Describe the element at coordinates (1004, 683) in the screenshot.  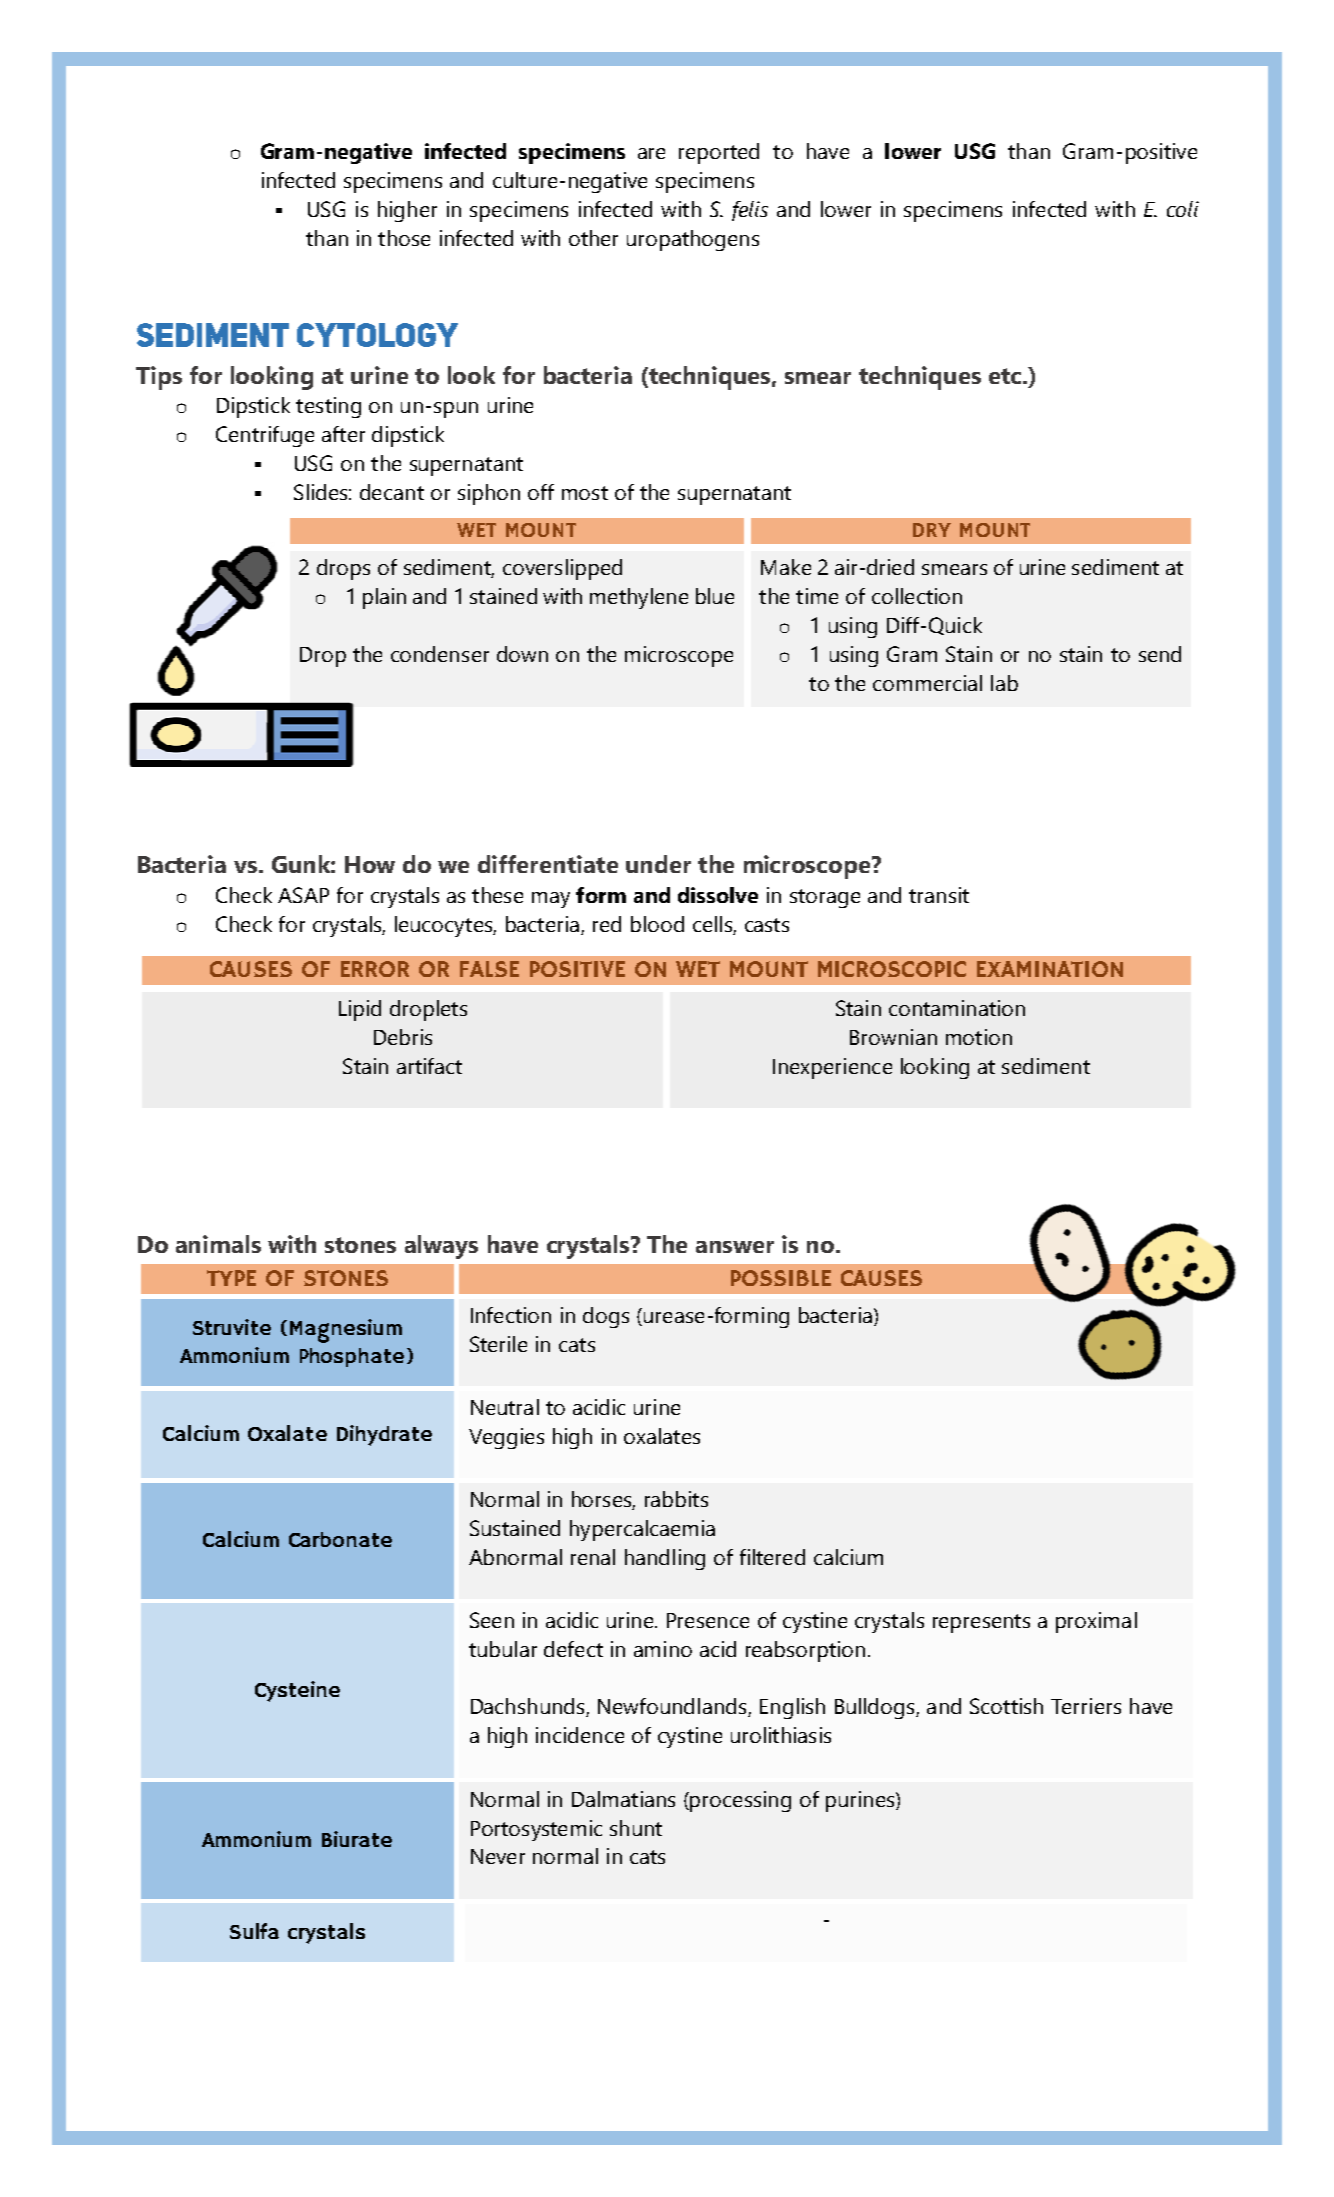
I see `lab` at that location.
